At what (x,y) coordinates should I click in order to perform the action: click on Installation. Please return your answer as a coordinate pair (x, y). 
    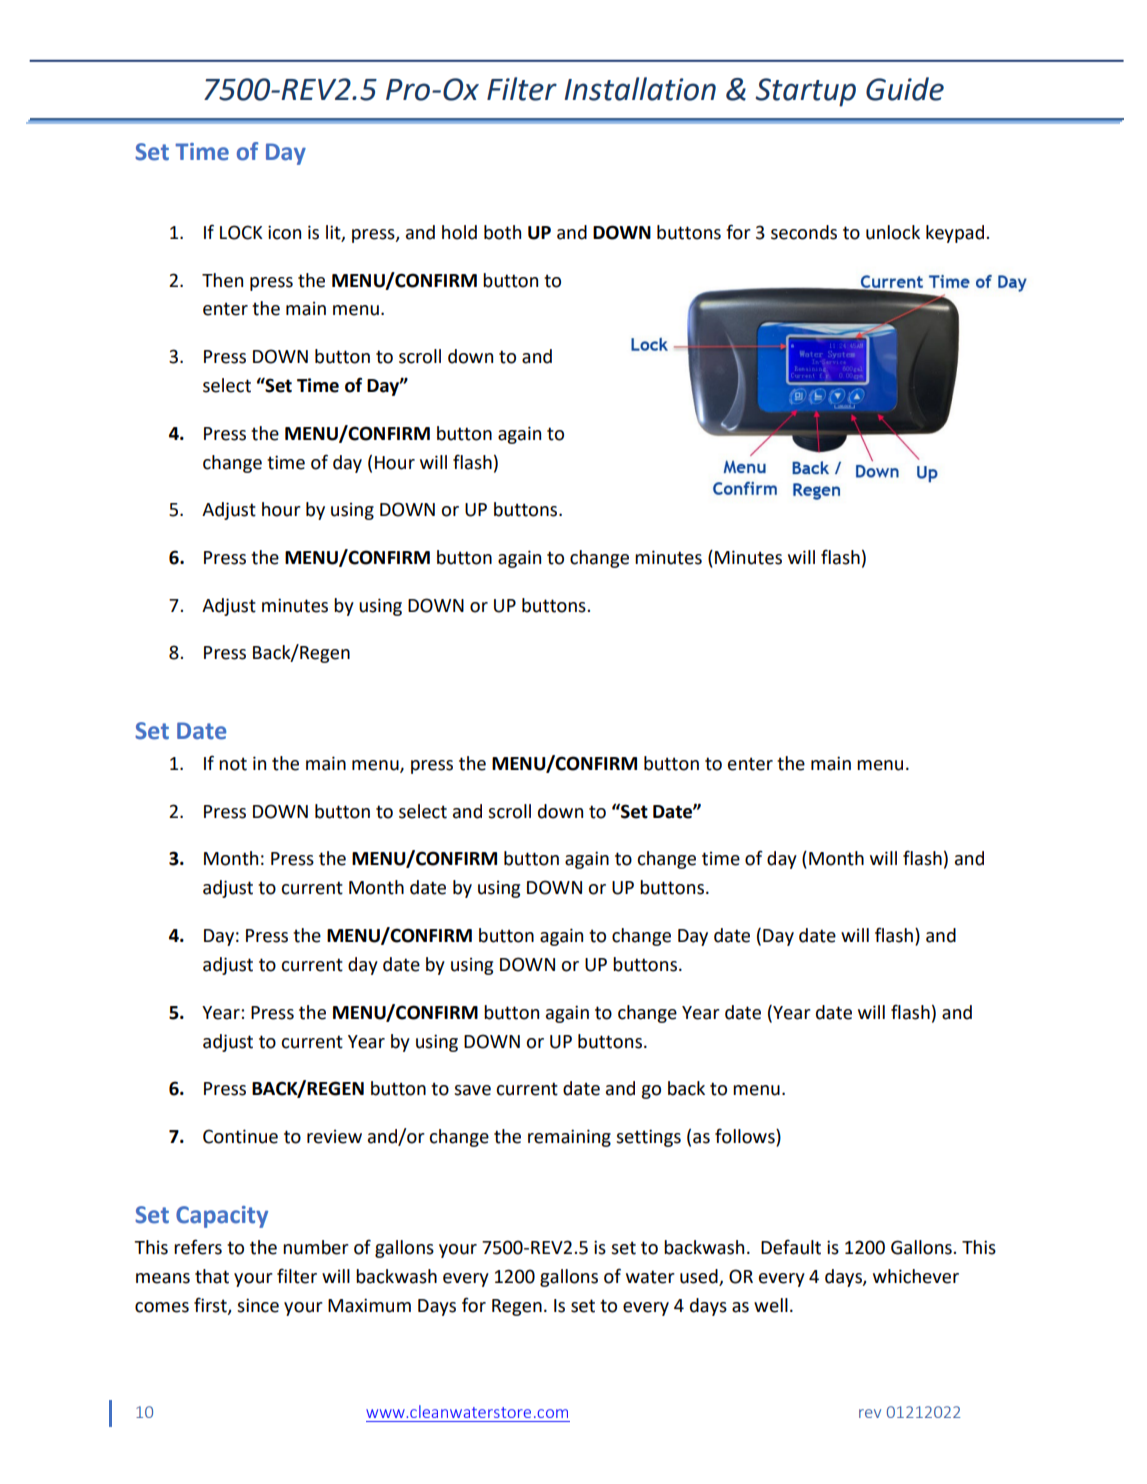
    Looking at the image, I should click on (640, 89).
